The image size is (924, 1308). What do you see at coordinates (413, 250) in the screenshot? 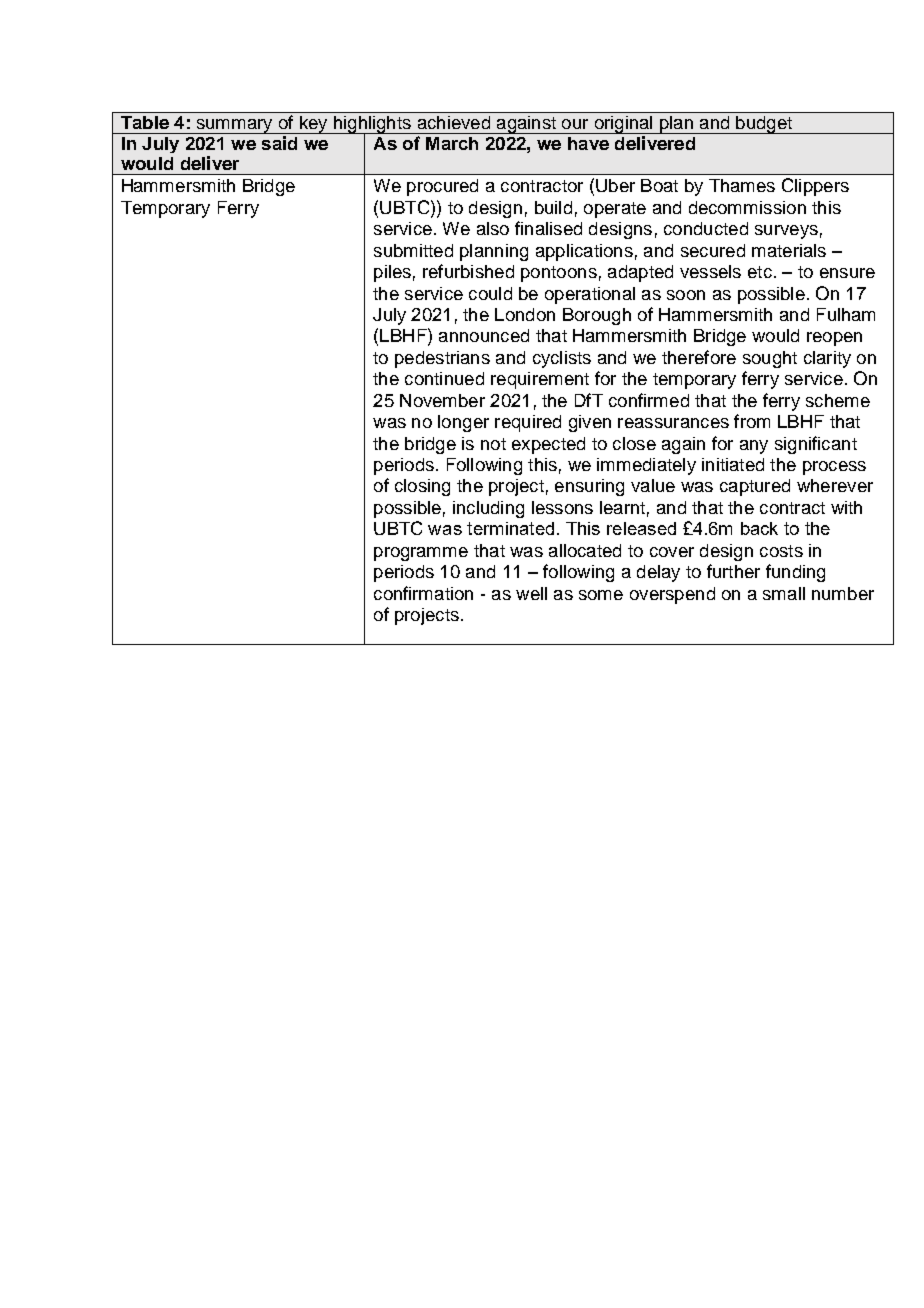
I see `submitted` at bounding box center [413, 250].
